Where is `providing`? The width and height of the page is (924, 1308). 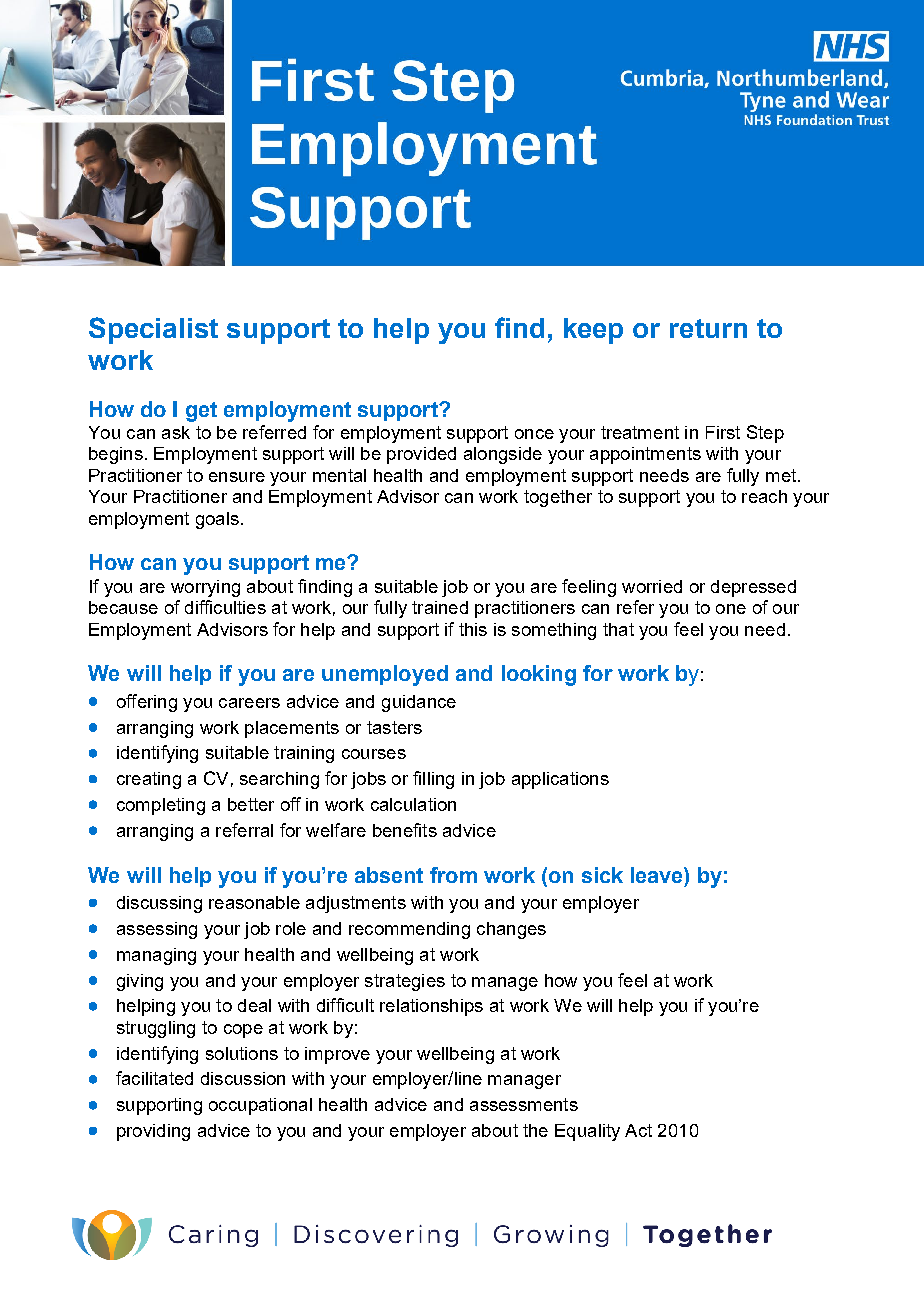
providing is located at coordinates (153, 1132).
